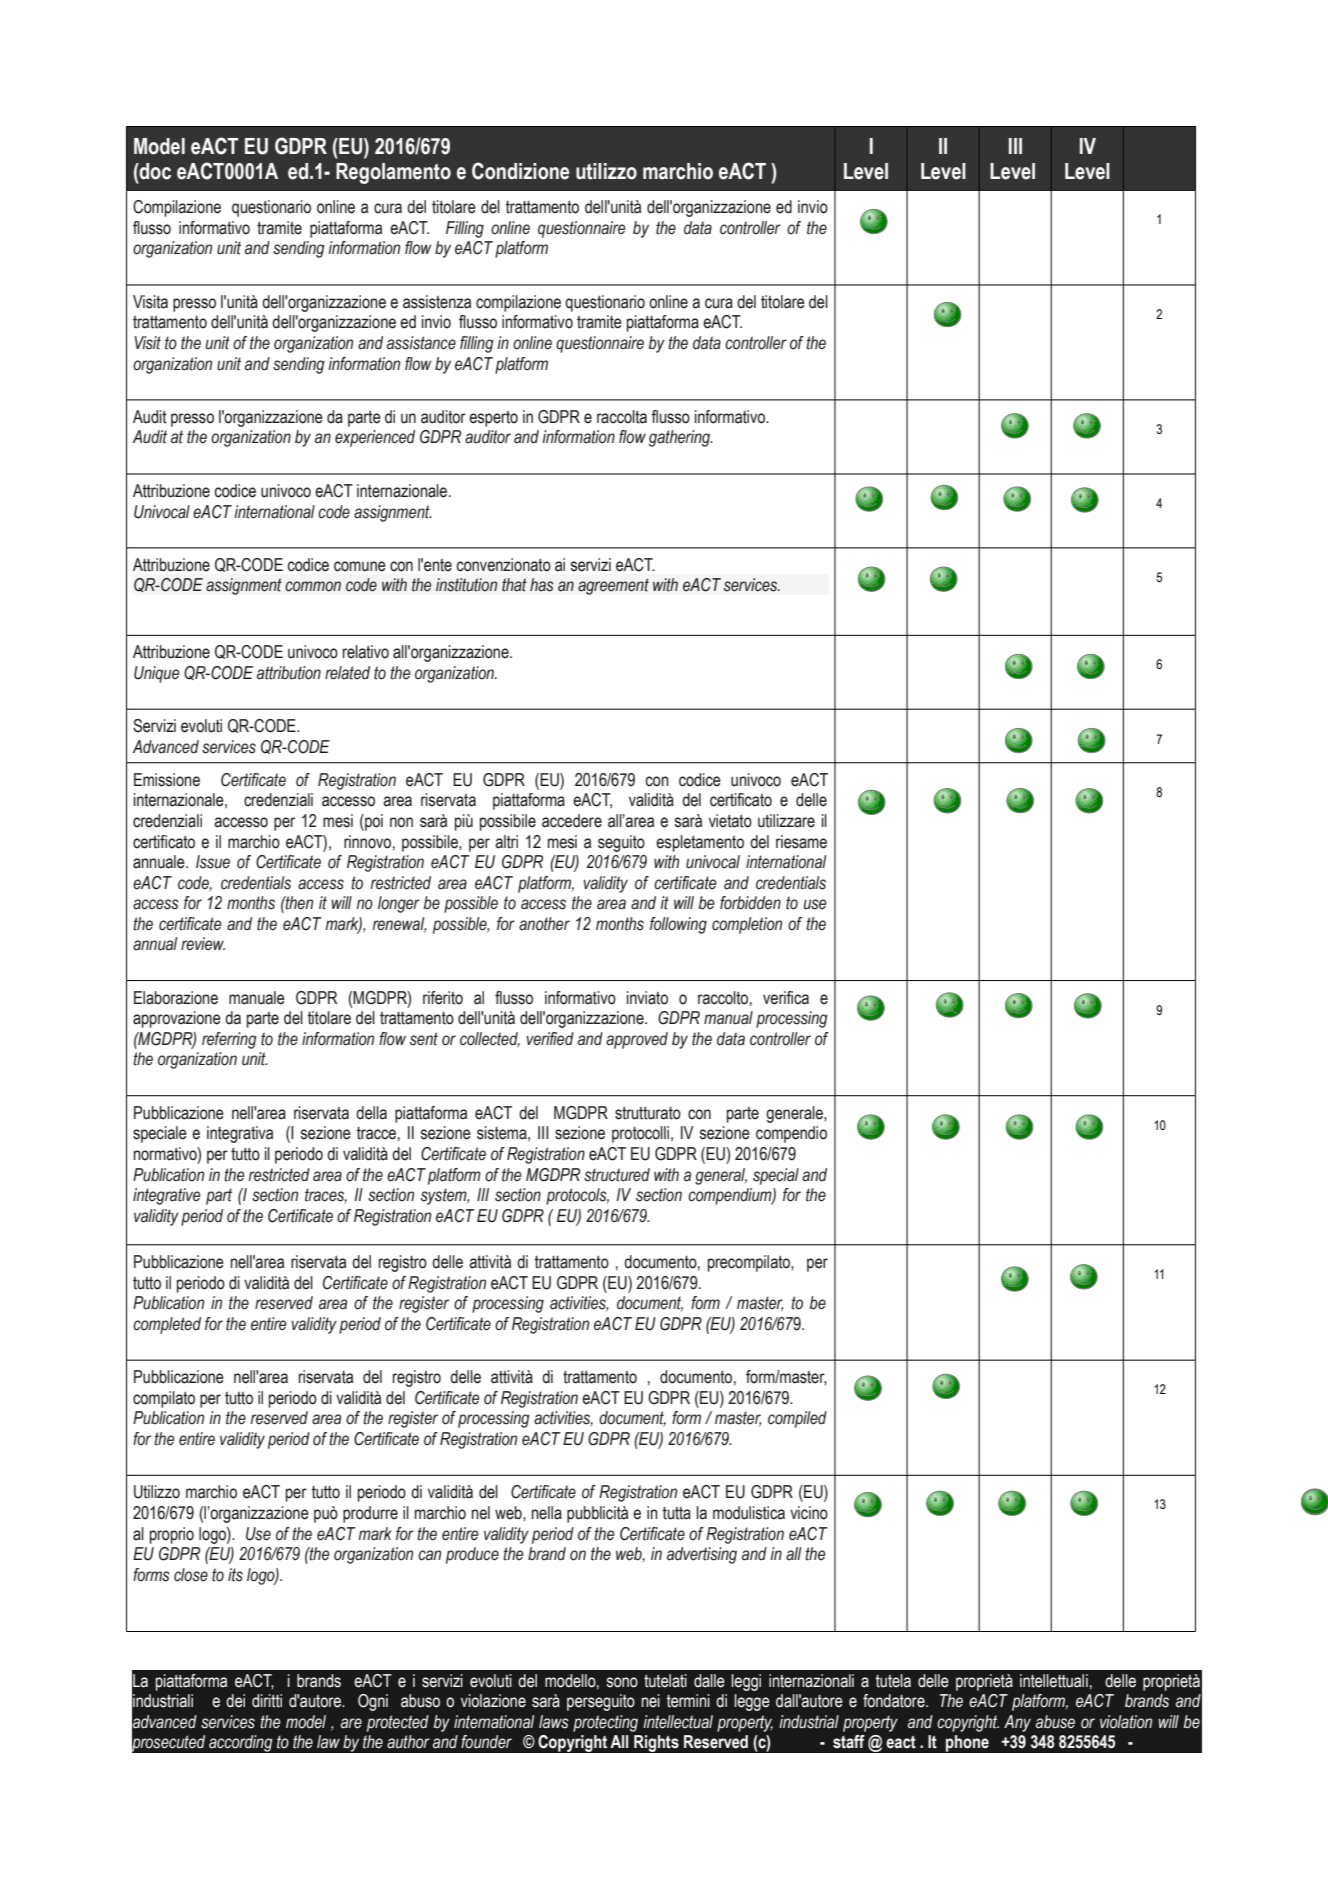 This screenshot has height=1879, width=1328. What do you see at coordinates (680, 438) in the screenshot?
I see `gathering` at bounding box center [680, 438].
